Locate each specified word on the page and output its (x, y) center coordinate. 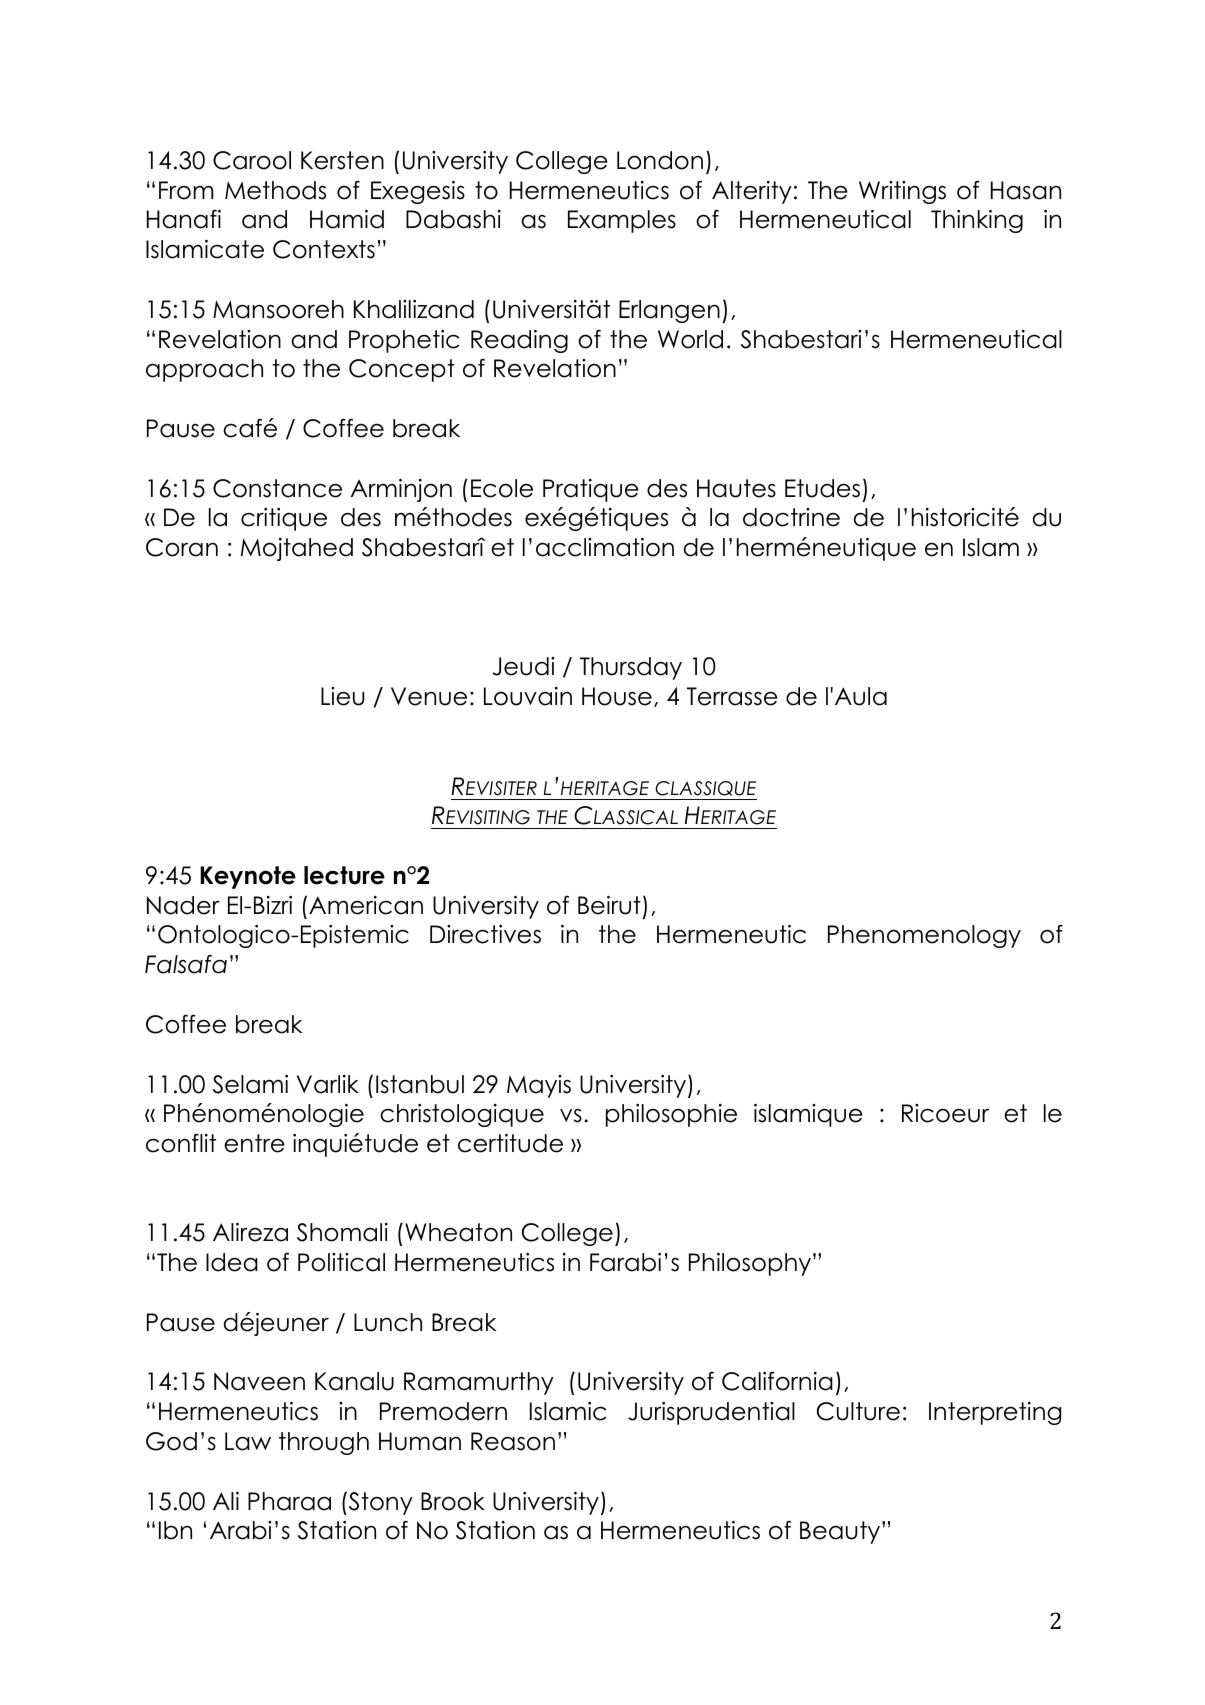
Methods (275, 190)
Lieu (342, 696)
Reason (513, 1441)
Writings (902, 192)
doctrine (791, 517)
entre (254, 1143)
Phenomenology (924, 936)
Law (248, 1441)
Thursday (631, 668)
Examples (622, 221)
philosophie (671, 1115)
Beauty (841, 1532)
